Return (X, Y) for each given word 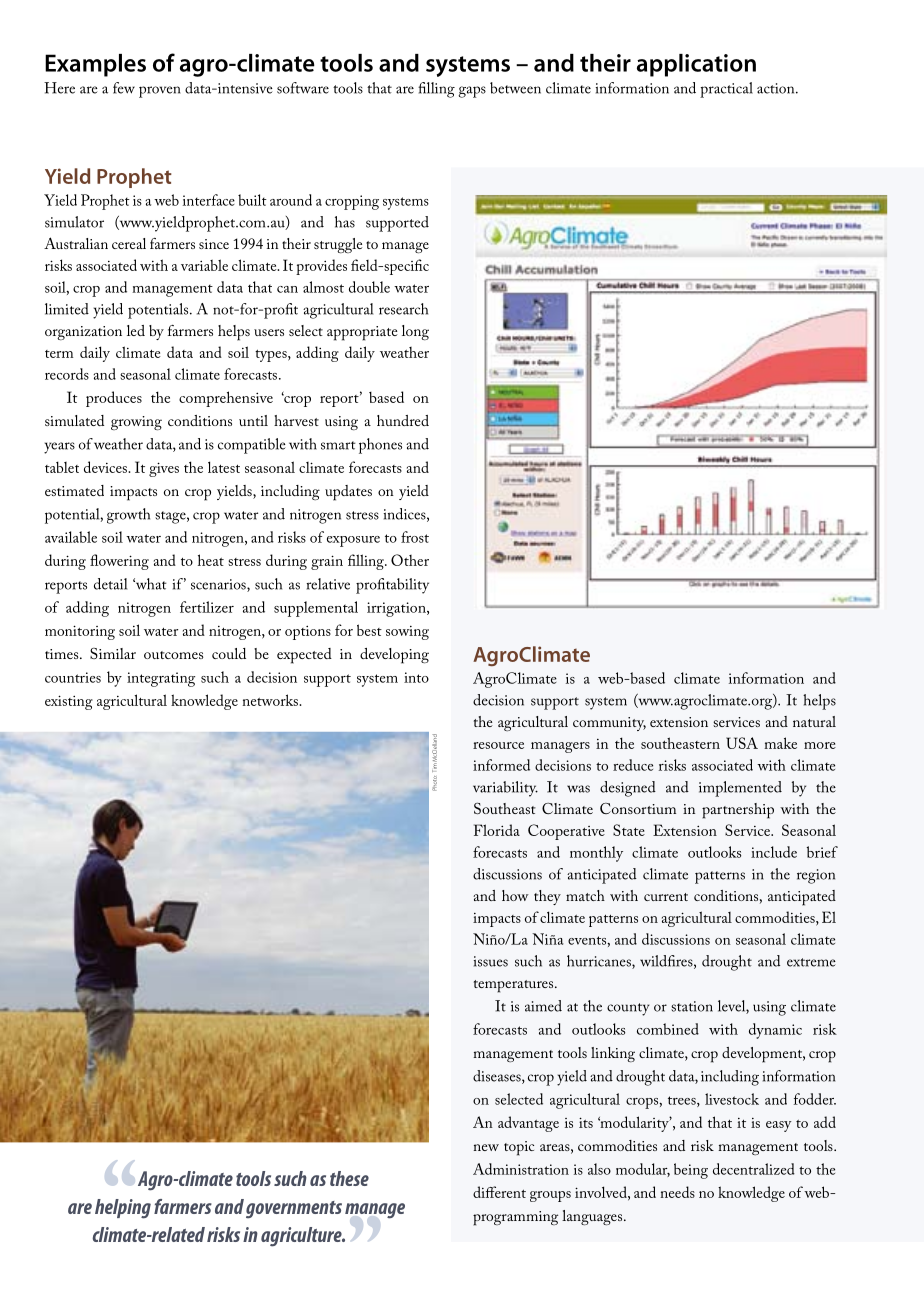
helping (123, 1209)
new (486, 1147)
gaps (472, 92)
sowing (407, 633)
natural (814, 721)
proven (159, 92)
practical (726, 90)
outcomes (174, 655)
